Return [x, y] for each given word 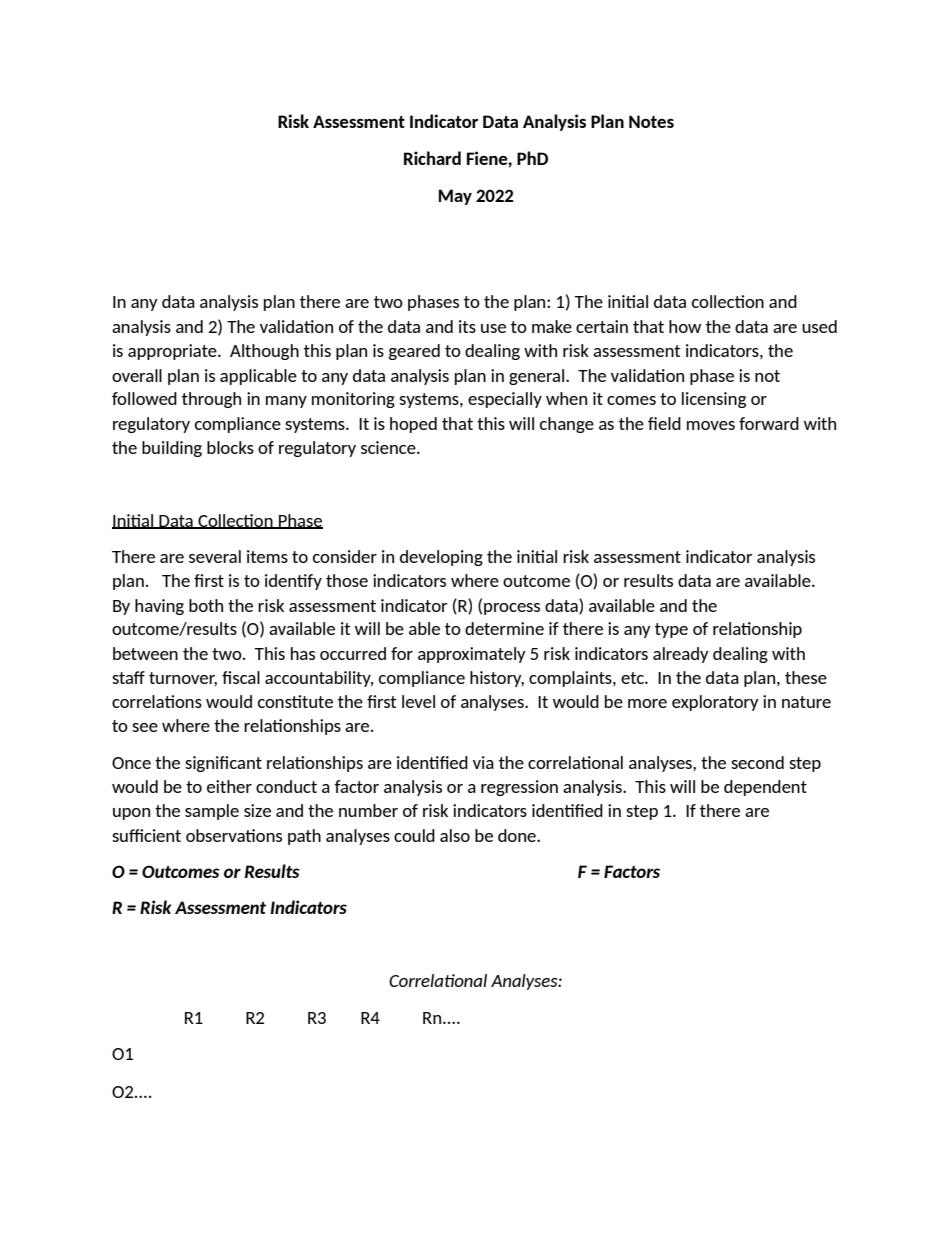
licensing [714, 400]
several [215, 556]
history [497, 679]
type [671, 630]
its [467, 326]
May [455, 197]
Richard [432, 158]
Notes [651, 121]
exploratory [715, 703]
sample [212, 812]
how [685, 326]
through [211, 400]
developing [441, 558]
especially [505, 400]
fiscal [241, 677]
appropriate [173, 352]
